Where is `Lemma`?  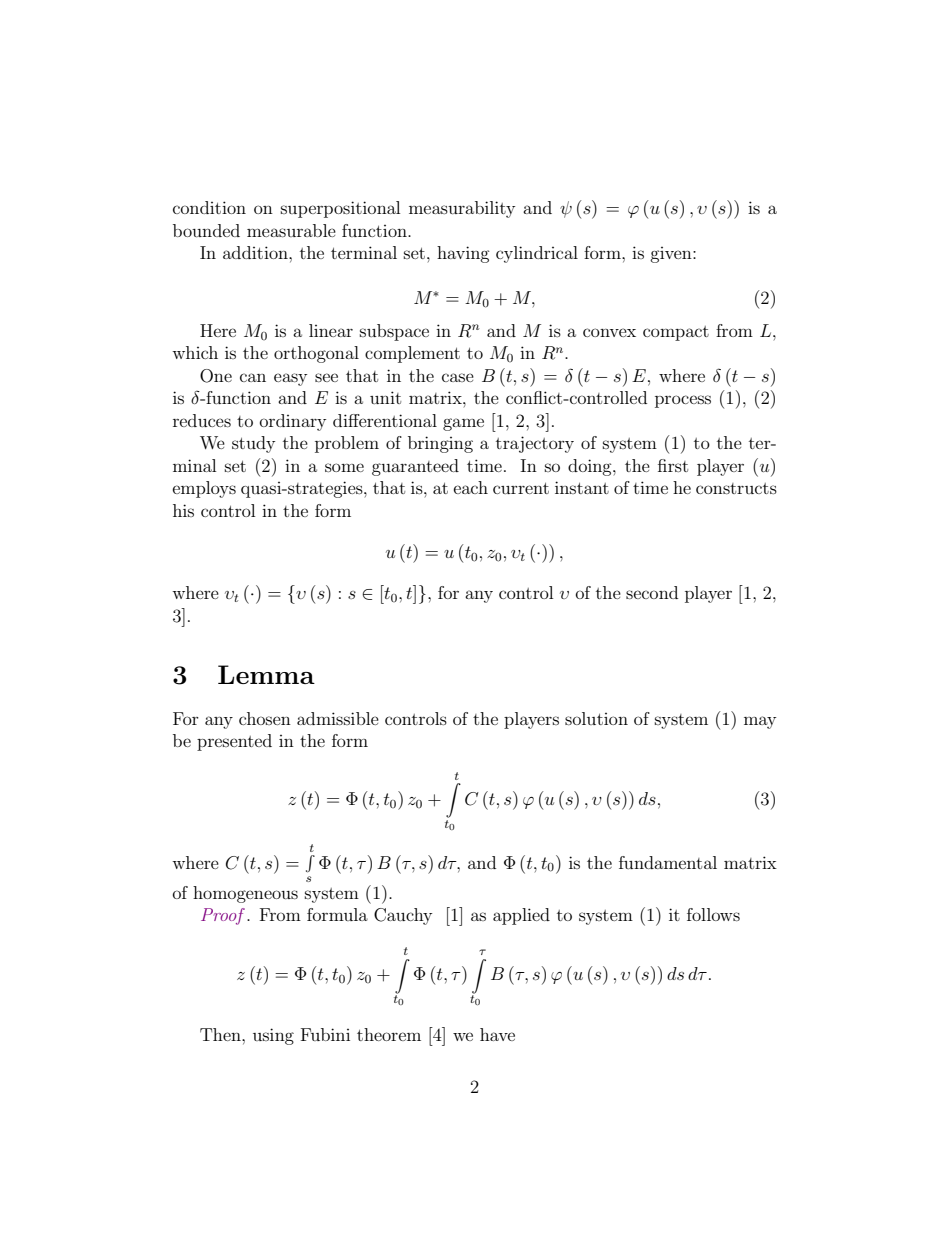
Lemma is located at coordinates (266, 674).
